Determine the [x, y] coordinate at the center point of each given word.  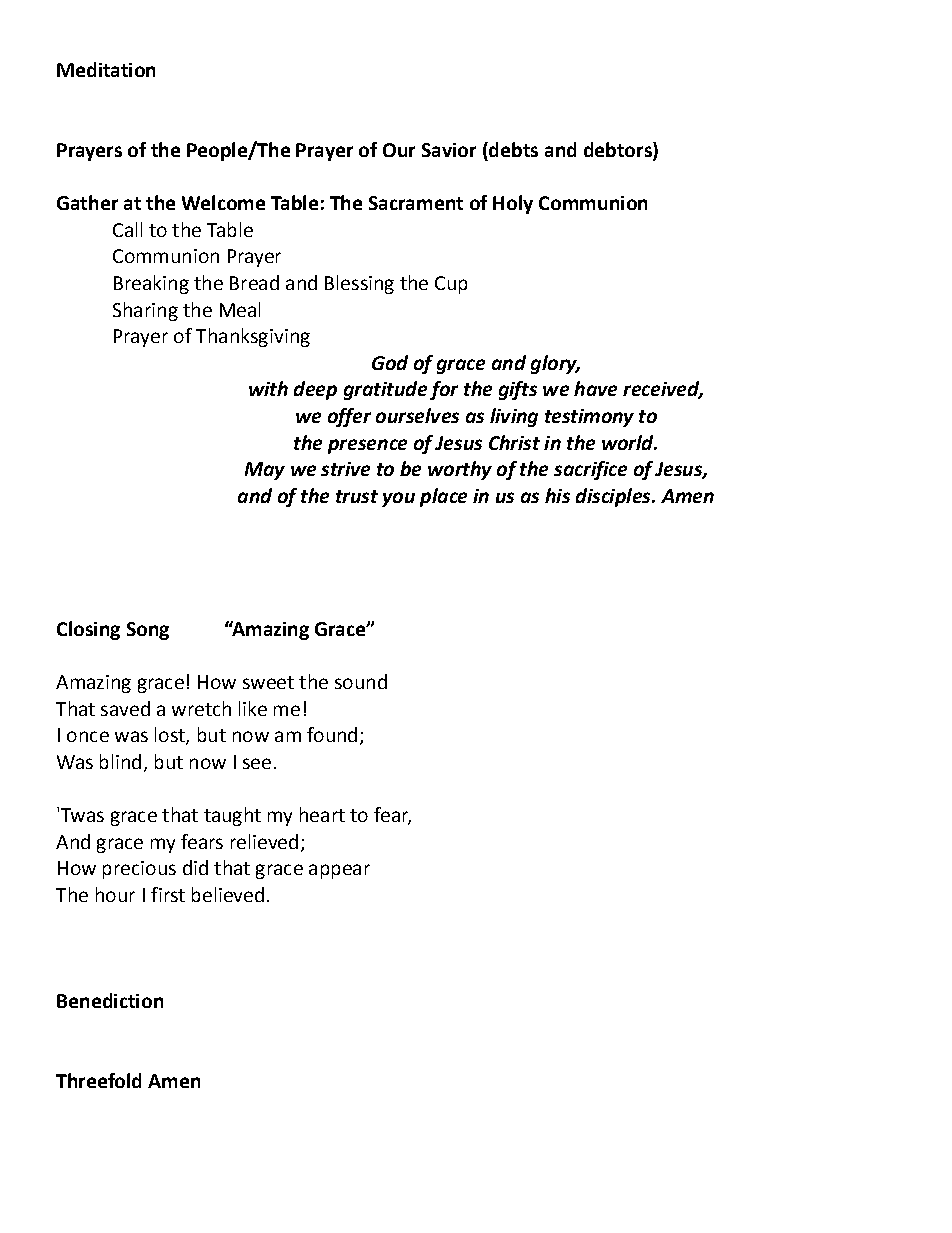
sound [361, 681]
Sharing [145, 311]
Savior [449, 150]
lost [171, 736]
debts [512, 149]
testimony [589, 418]
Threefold [98, 1080]
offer [349, 417]
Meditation [106, 69]
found [332, 734]
